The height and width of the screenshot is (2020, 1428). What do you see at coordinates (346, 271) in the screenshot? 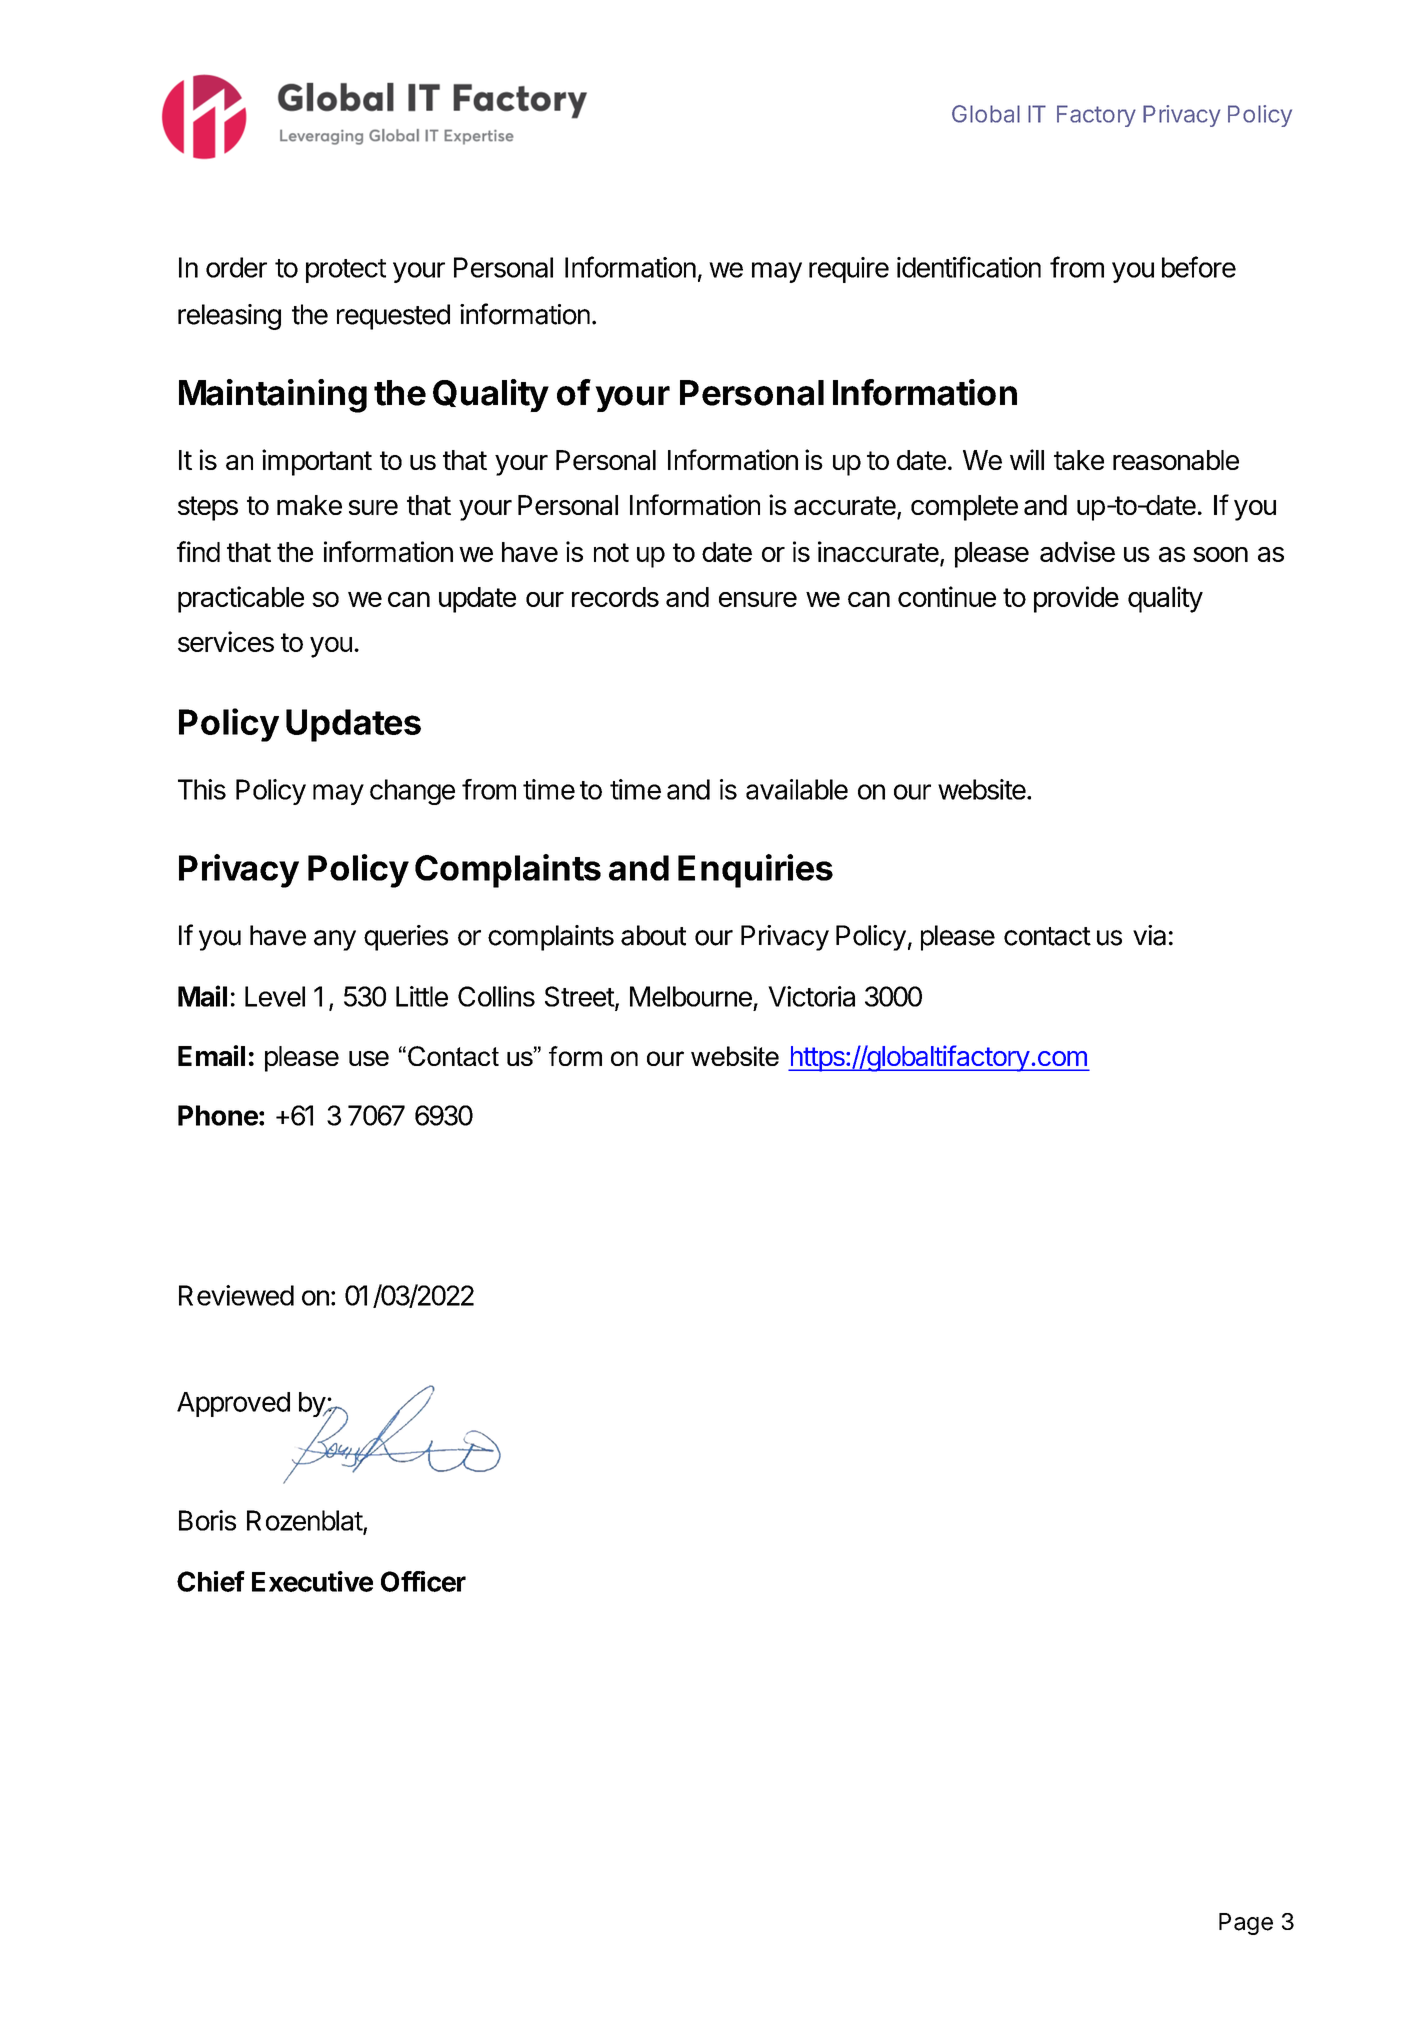
I see `protect` at bounding box center [346, 271].
